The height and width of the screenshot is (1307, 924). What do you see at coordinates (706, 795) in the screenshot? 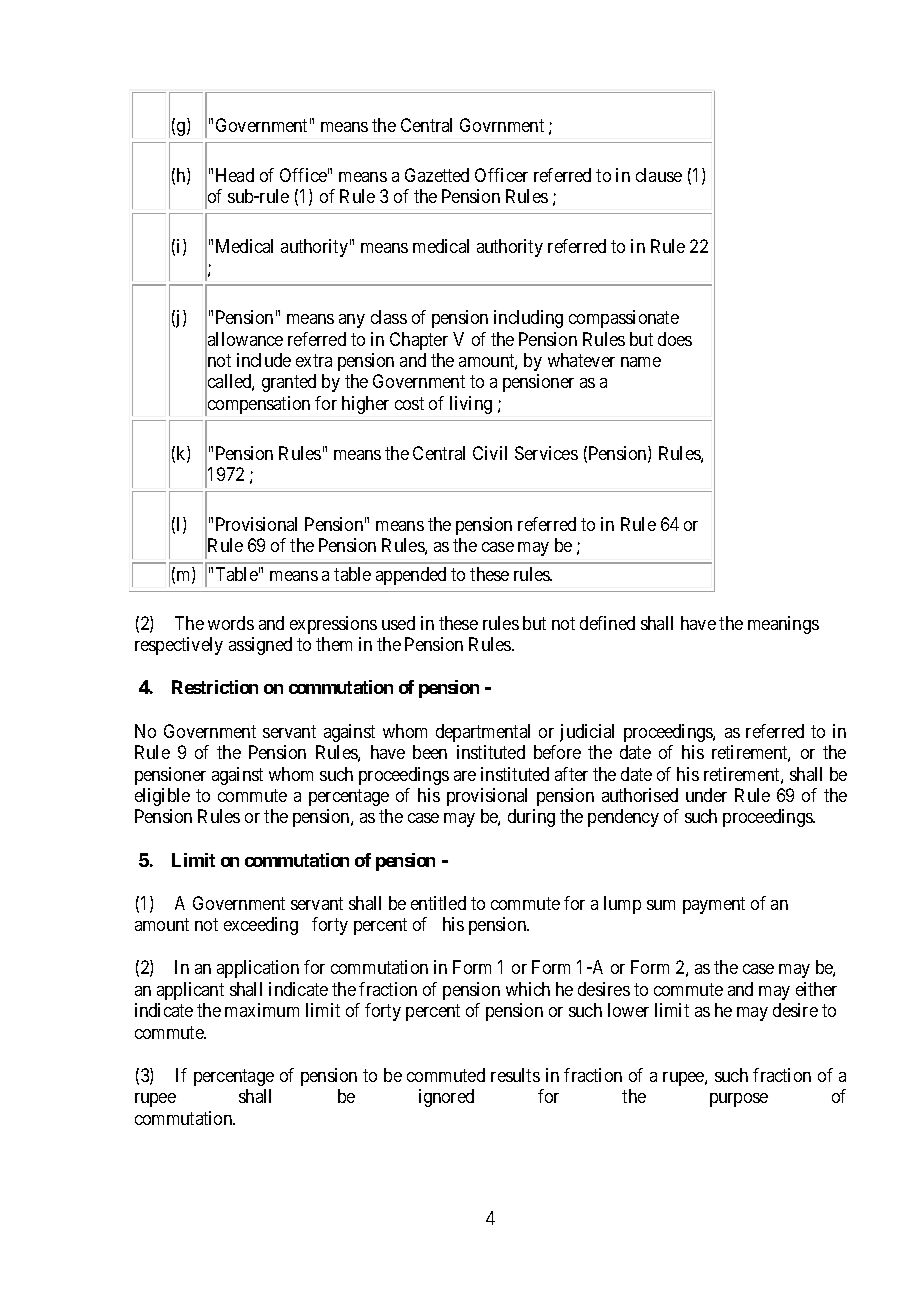
I see `under` at bounding box center [706, 795].
